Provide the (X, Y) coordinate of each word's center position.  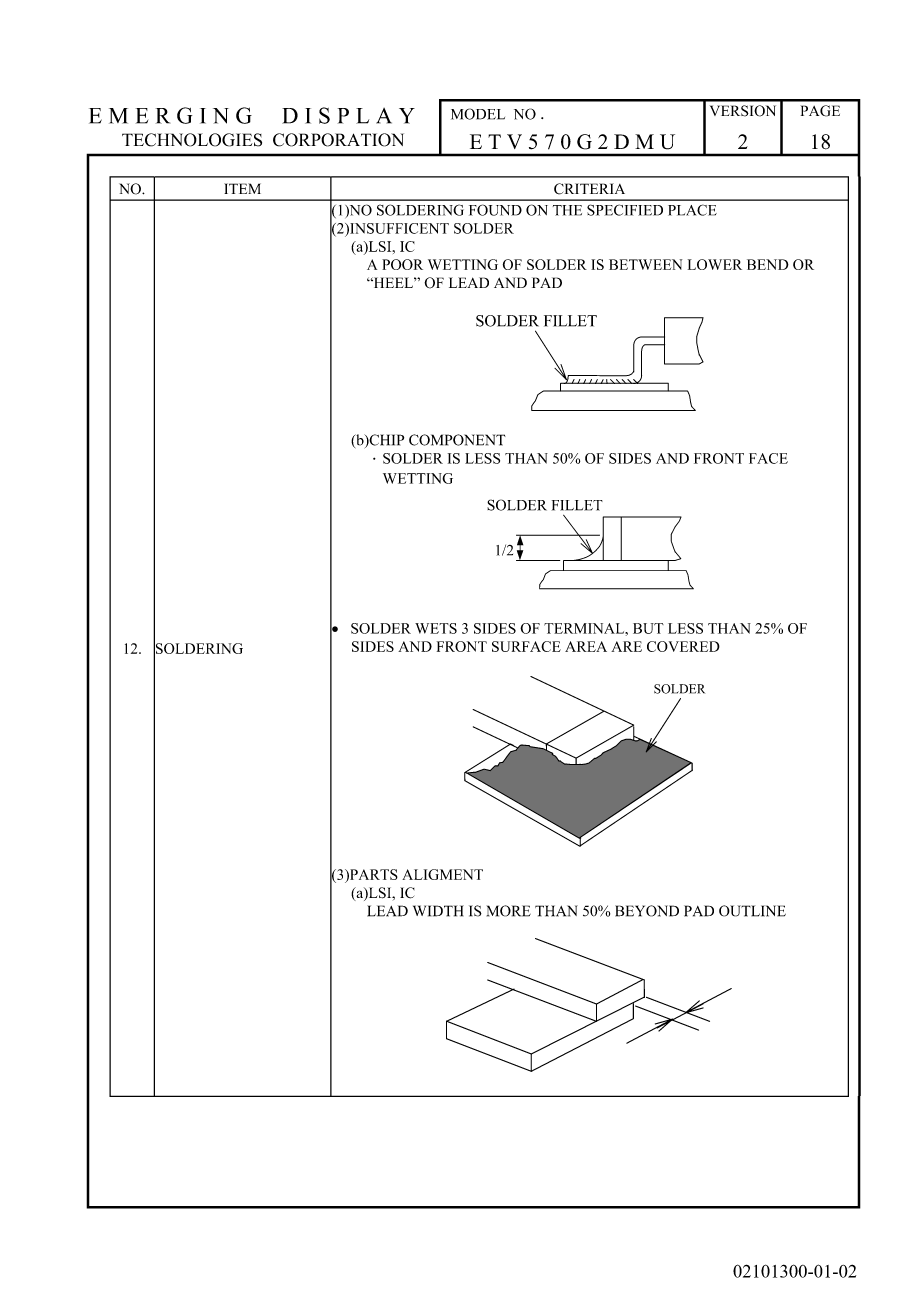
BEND (768, 264)
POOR (402, 264)
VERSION (743, 111)
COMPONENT (457, 440)
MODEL (478, 114)
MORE (509, 911)
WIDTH (438, 911)
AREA (586, 646)
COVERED (683, 646)
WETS (436, 628)
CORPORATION (338, 140)
